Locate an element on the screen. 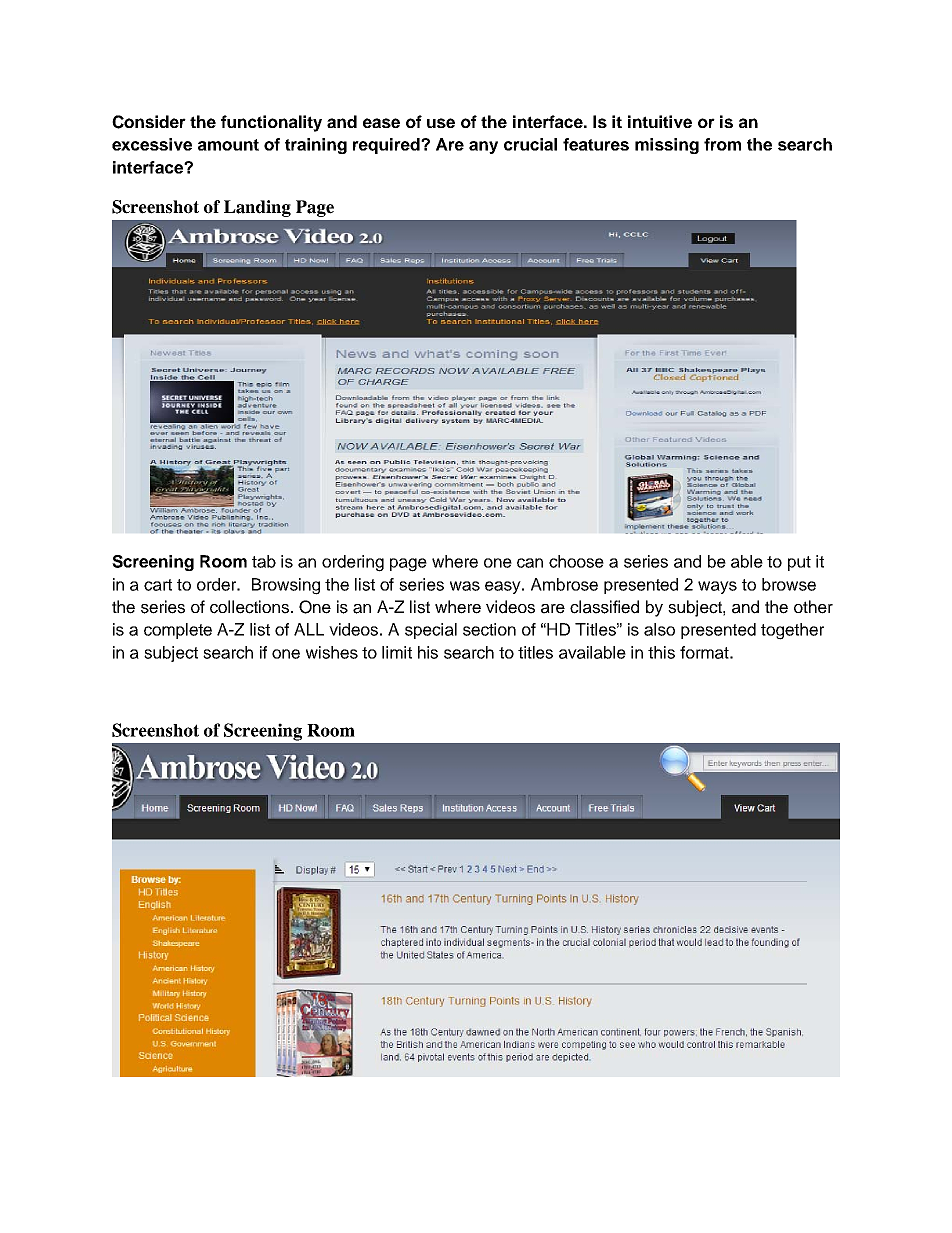 This screenshot has height=1233, width=952. complete is located at coordinates (178, 631).
